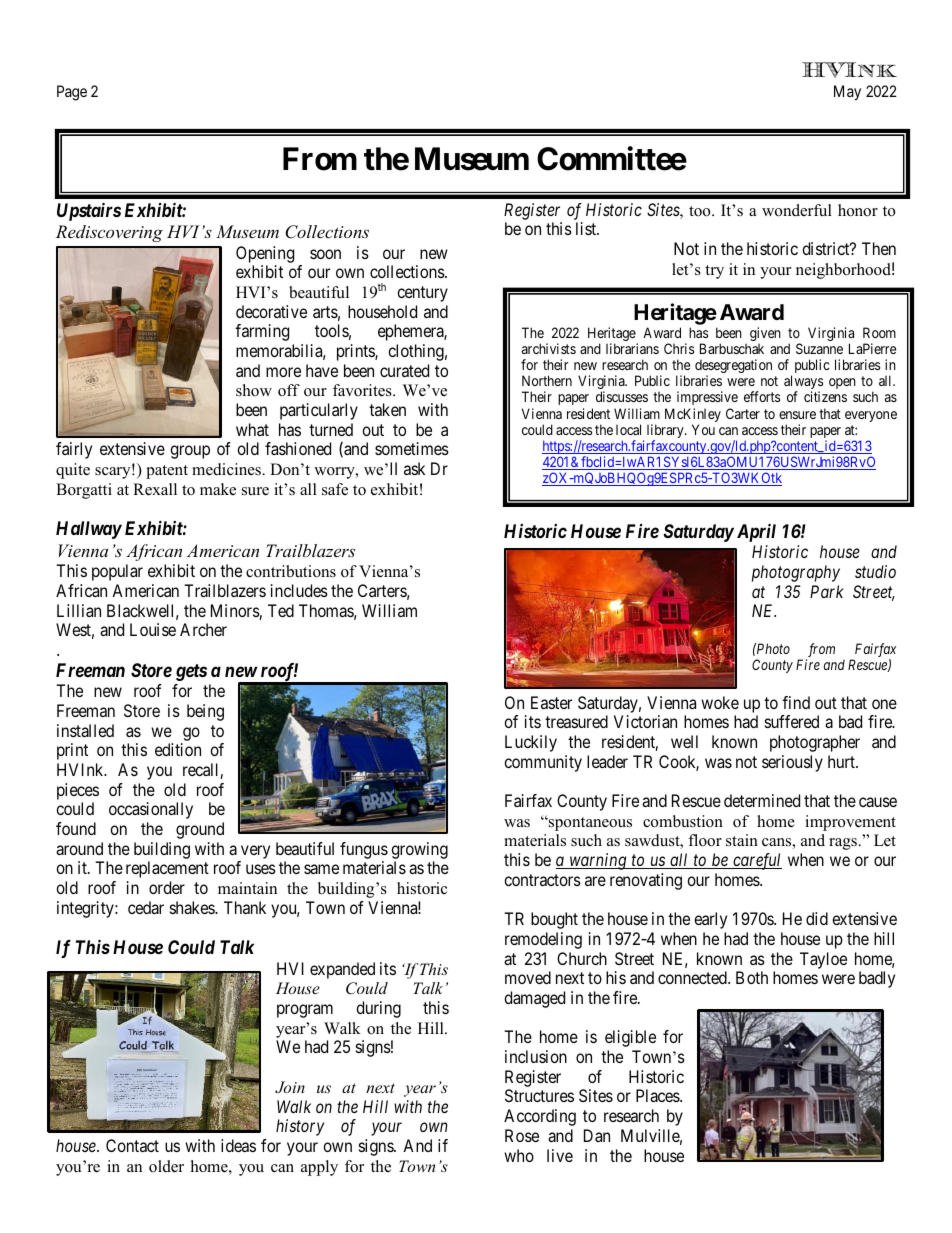 This page has width=952, height=1233. What do you see at coordinates (132, 1145) in the page?
I see `Contact` at bounding box center [132, 1145].
